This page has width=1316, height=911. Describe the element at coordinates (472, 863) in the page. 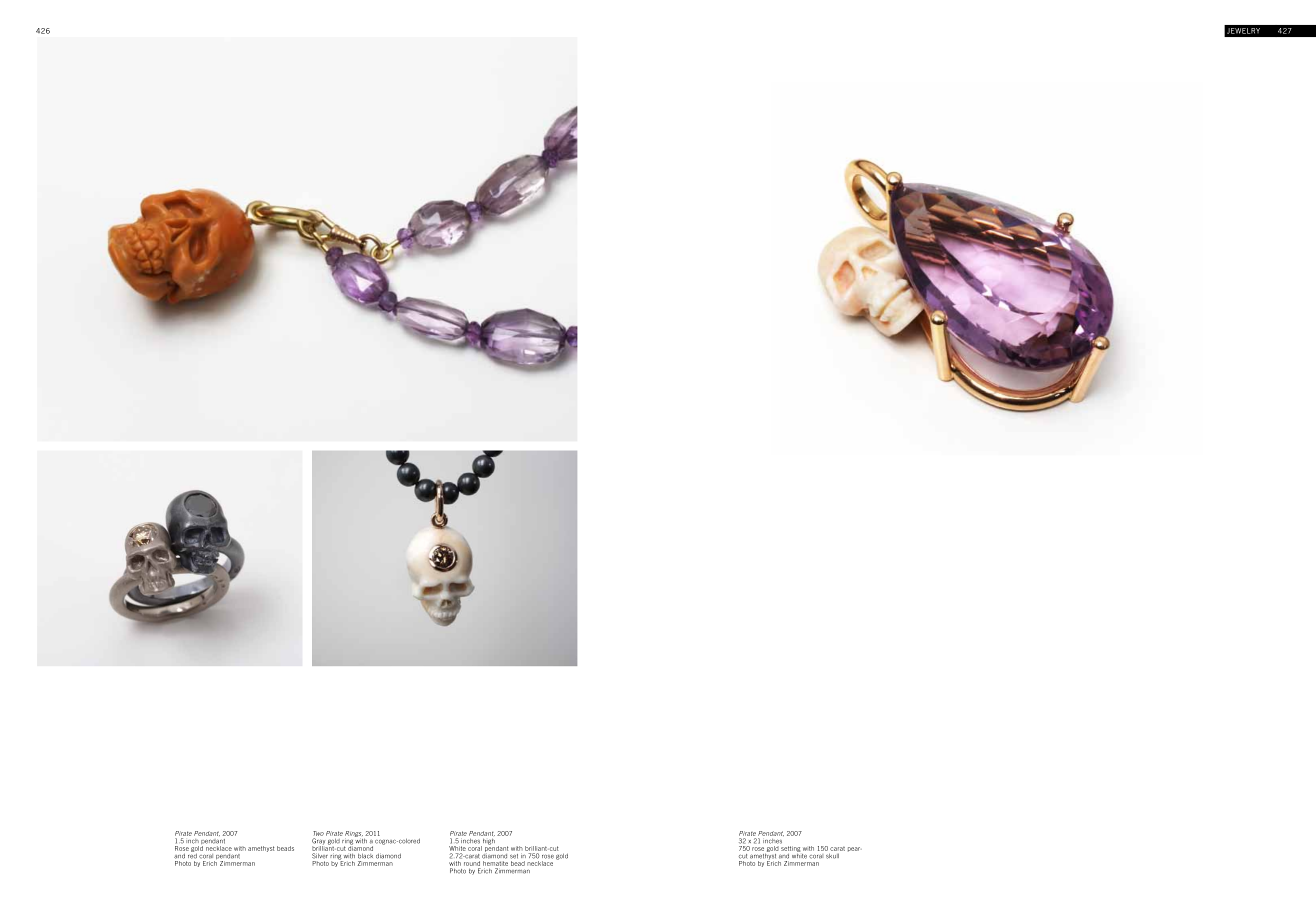

I see `round` at that location.
